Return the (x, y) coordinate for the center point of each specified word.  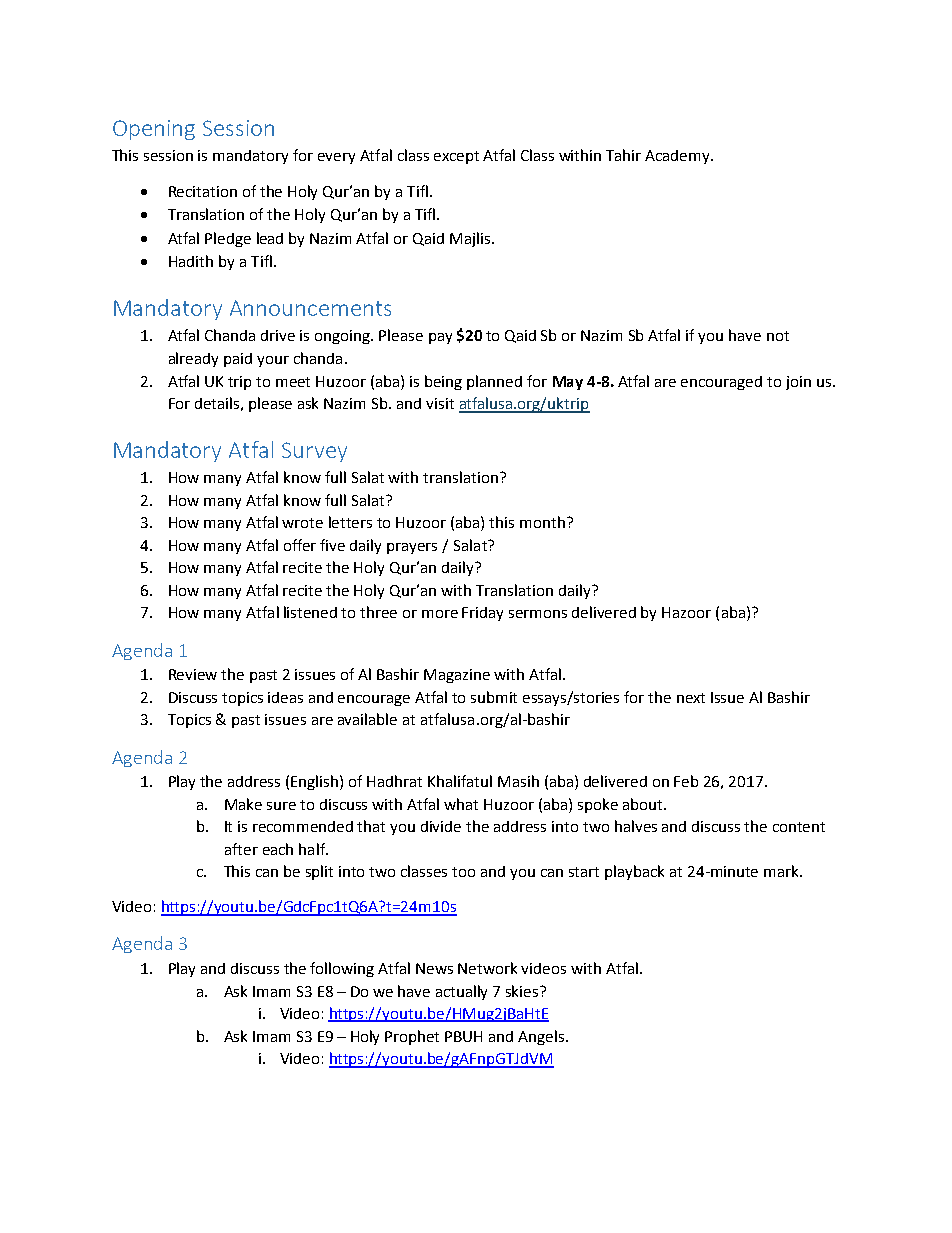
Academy (678, 157)
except (456, 157)
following (342, 969)
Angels (542, 1037)
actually (461, 992)
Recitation (203, 191)
